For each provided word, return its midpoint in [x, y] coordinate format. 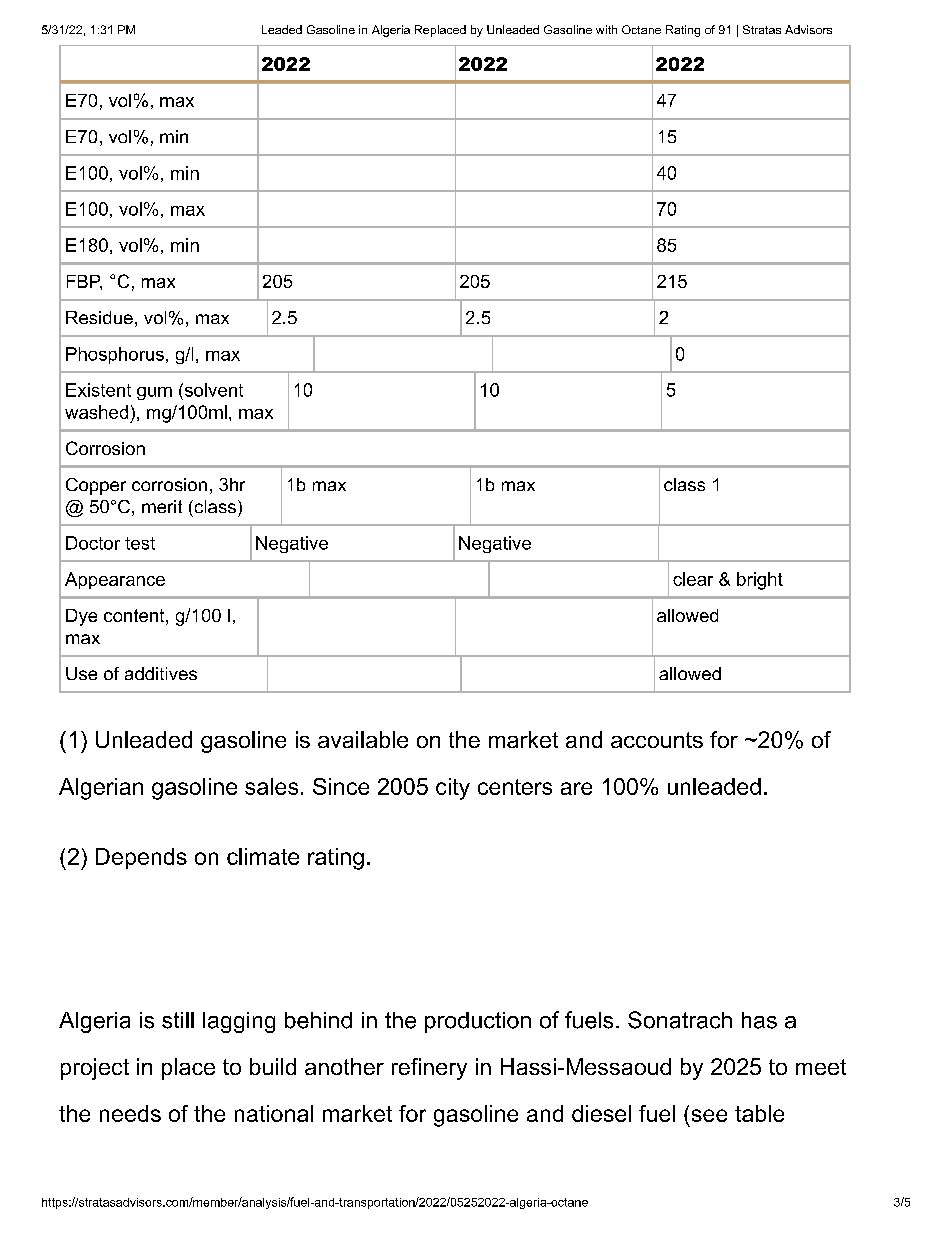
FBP [84, 282]
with [606, 29]
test [140, 543]
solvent [212, 390]
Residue [99, 317]
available [363, 739]
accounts [657, 740]
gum [154, 393]
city [453, 789]
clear [693, 579]
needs [130, 1113]
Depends [141, 858]
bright [760, 581]
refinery [429, 1069]
